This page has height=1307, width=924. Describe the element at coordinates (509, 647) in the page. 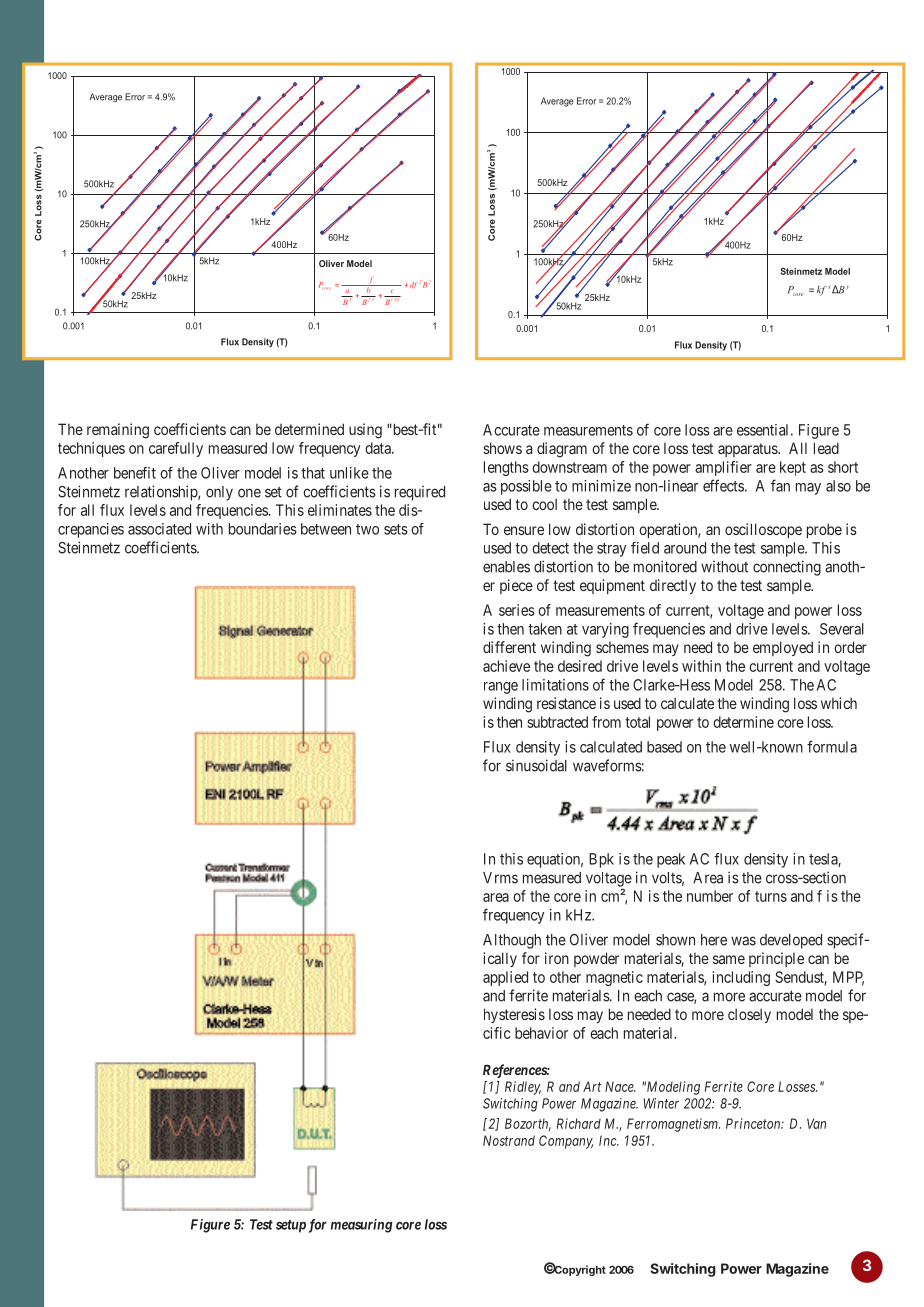

I see `different` at that location.
